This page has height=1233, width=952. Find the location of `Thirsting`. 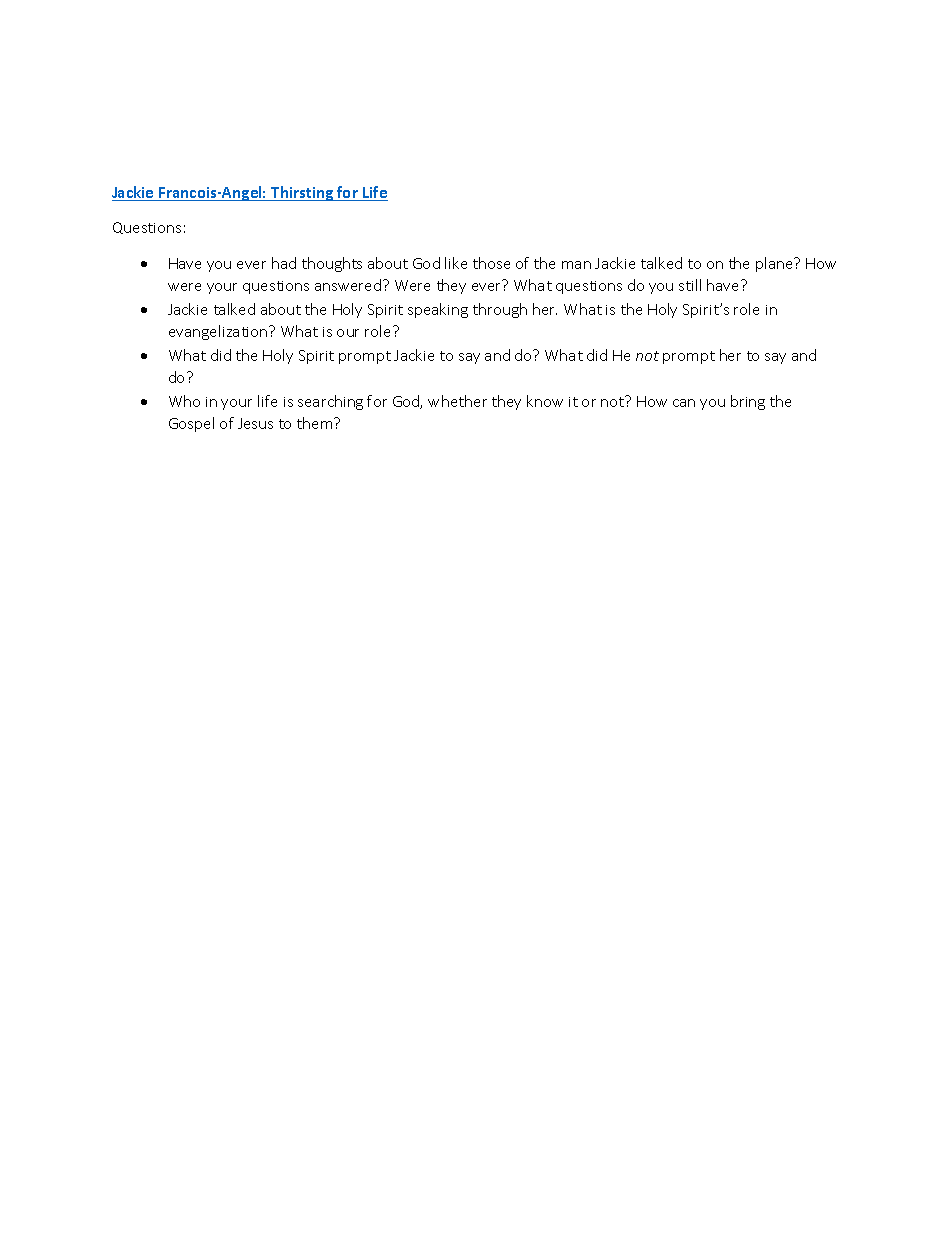

Thirsting is located at coordinates (302, 193).
